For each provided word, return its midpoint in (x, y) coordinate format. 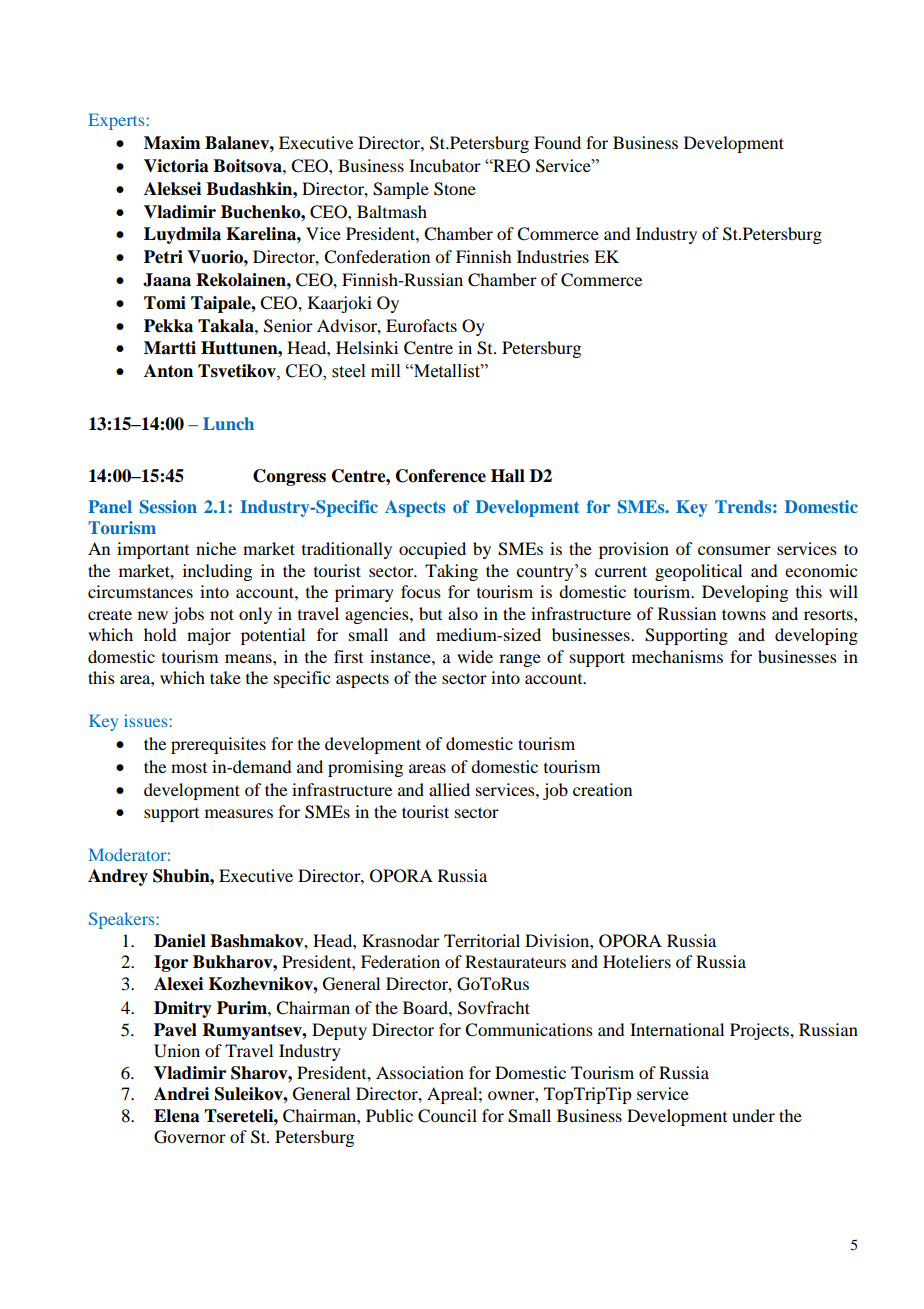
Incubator (445, 165)
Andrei (181, 1094)
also (463, 613)
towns (744, 614)
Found (557, 142)
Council (447, 1116)
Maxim (172, 143)
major (209, 636)
